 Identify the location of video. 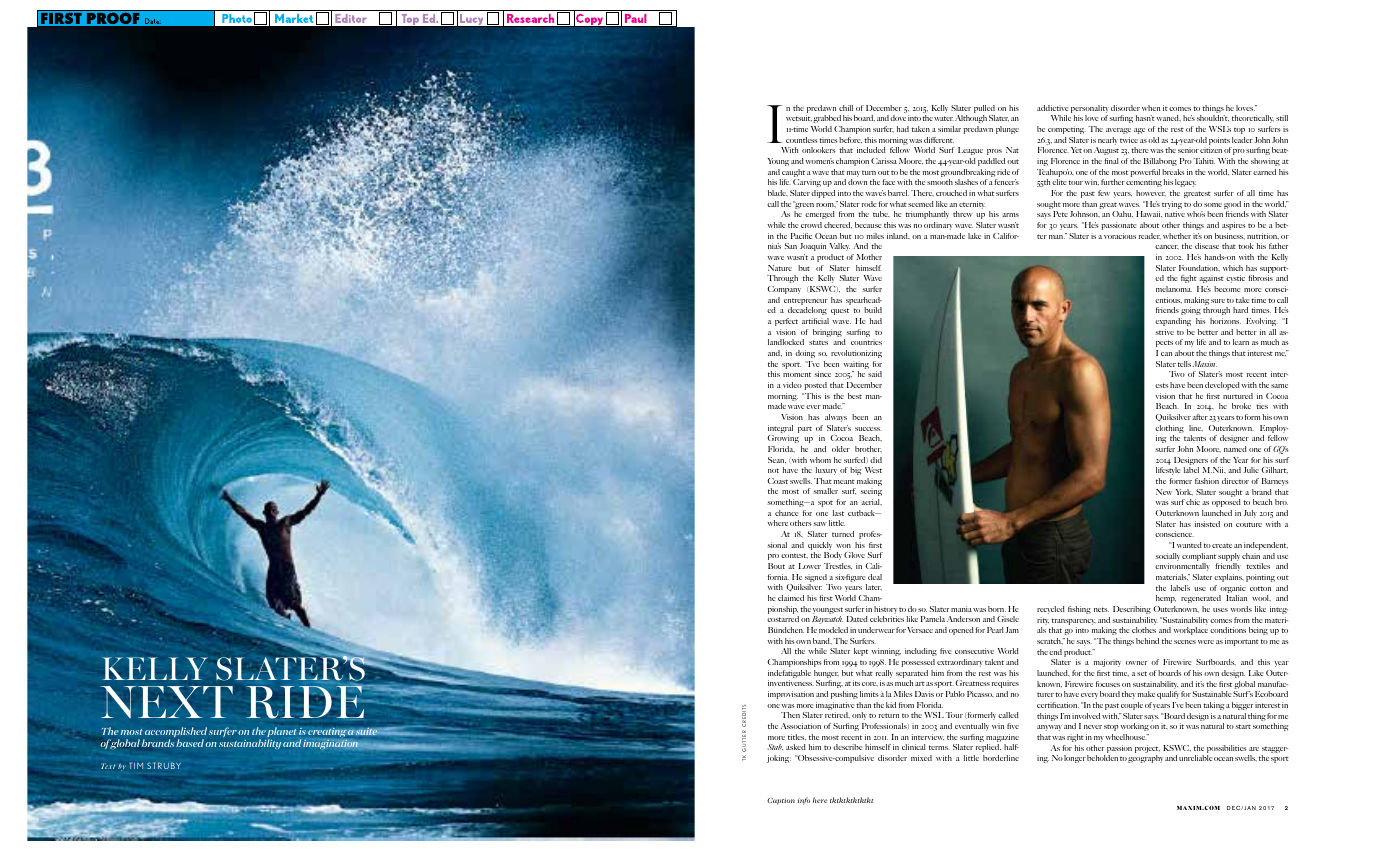
(792, 385).
